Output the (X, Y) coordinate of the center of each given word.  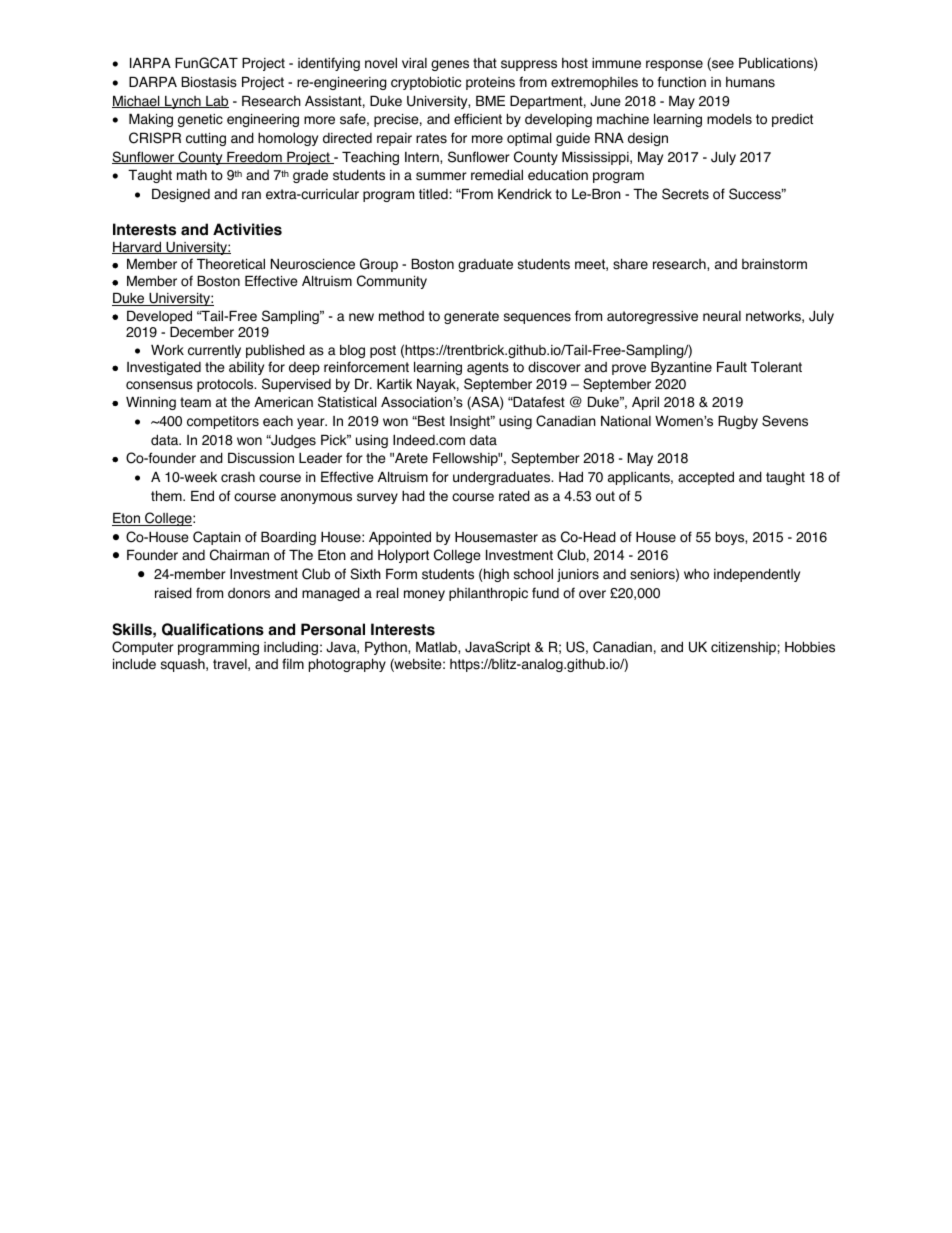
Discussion (261, 458)
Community (392, 282)
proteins (490, 83)
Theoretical (231, 264)
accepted (706, 478)
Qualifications (213, 629)
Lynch (183, 102)
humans (750, 82)
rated (514, 496)
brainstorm (774, 264)
